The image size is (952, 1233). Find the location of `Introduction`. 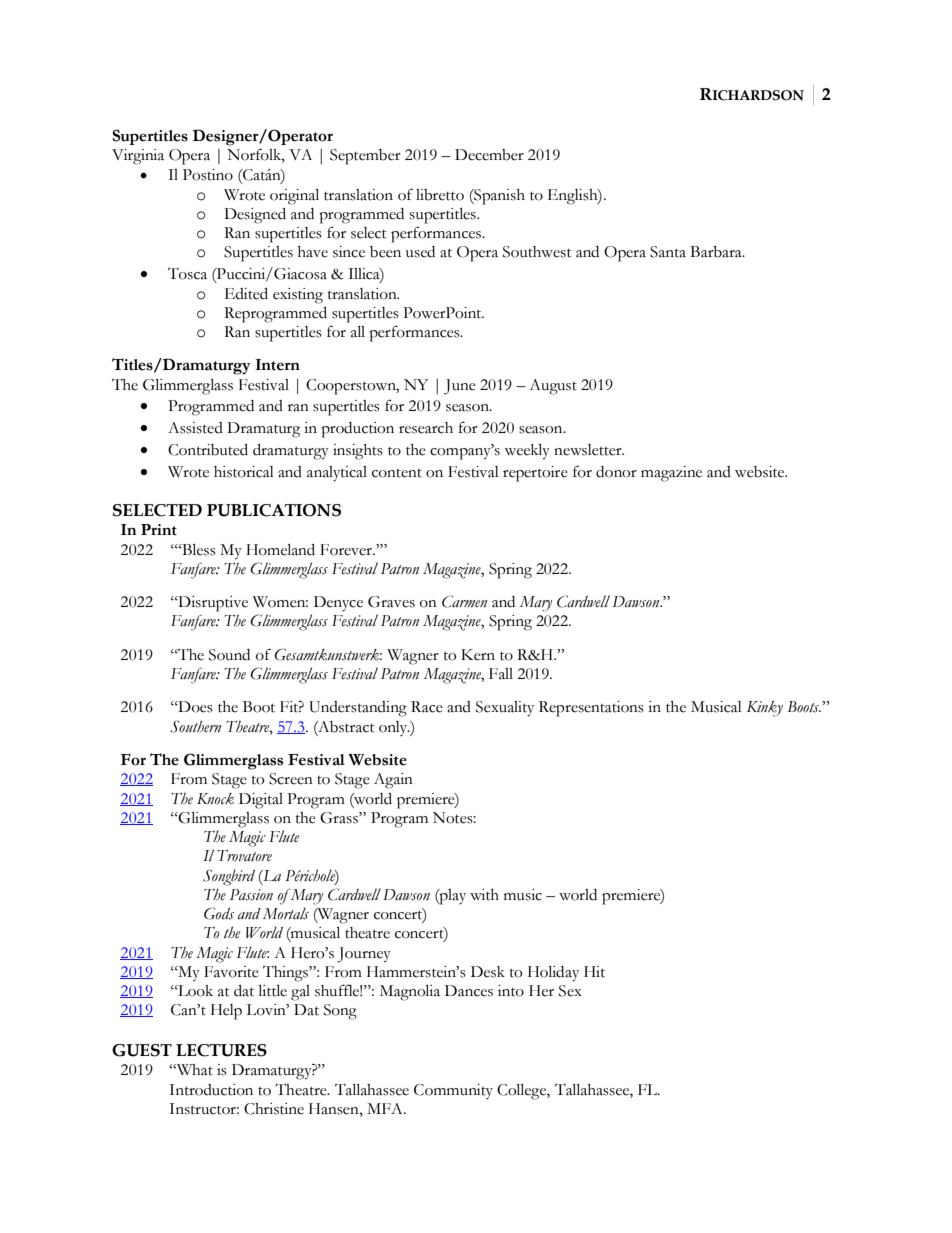

Introduction is located at coordinates (211, 1090).
